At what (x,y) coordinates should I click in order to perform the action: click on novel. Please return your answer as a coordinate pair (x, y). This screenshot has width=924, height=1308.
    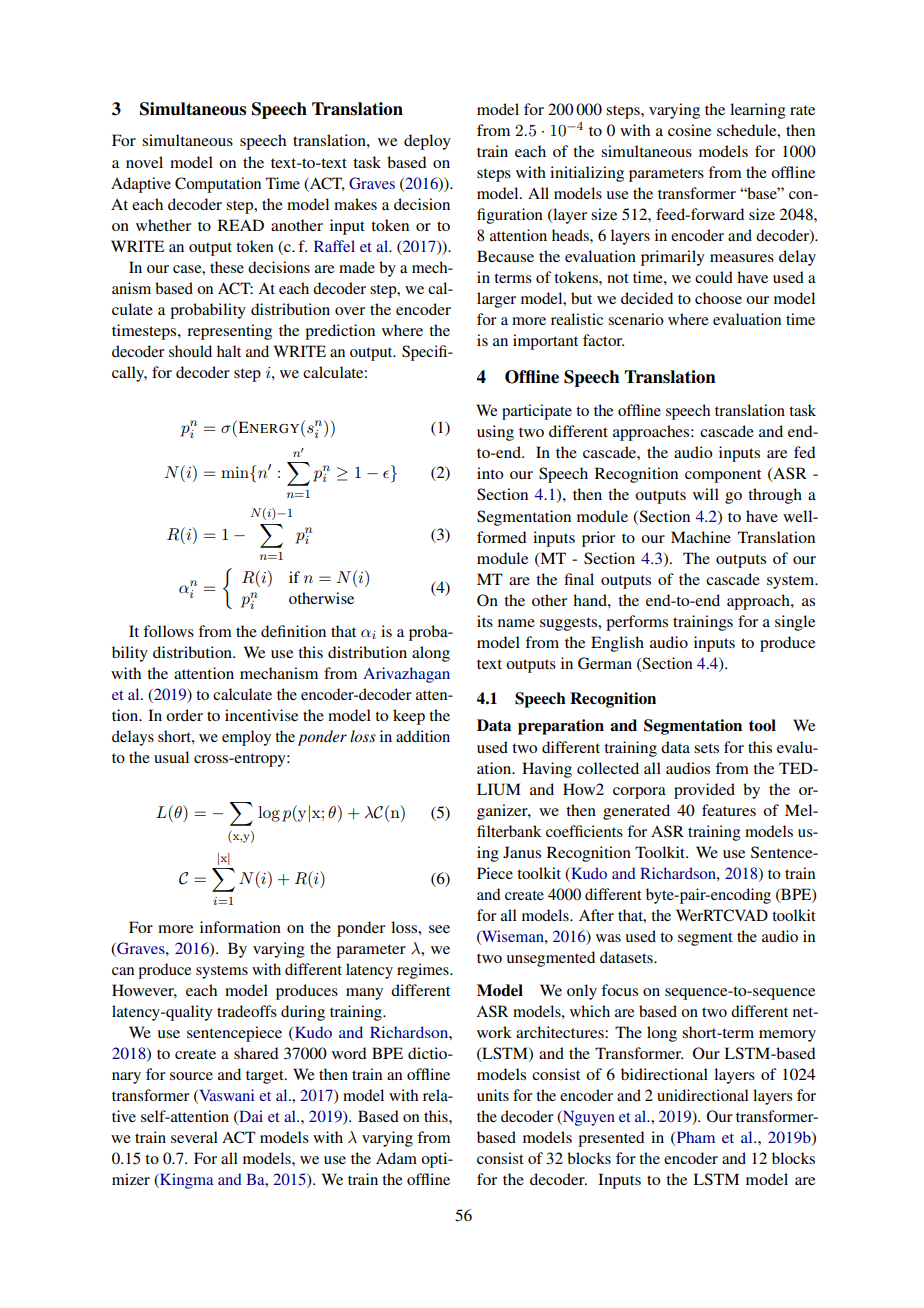
    Looking at the image, I should click on (144, 162).
